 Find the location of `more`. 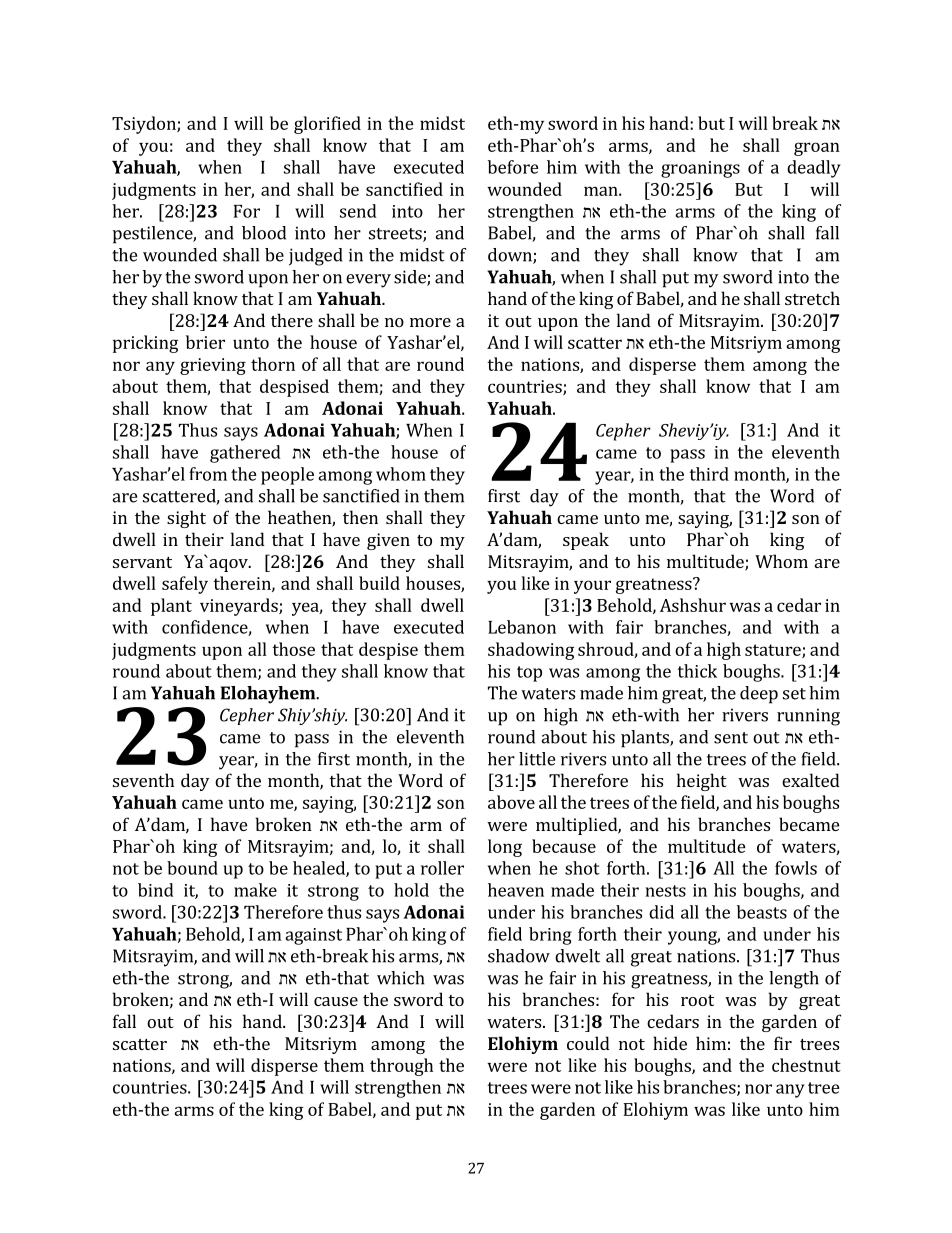

more is located at coordinates (430, 322).
